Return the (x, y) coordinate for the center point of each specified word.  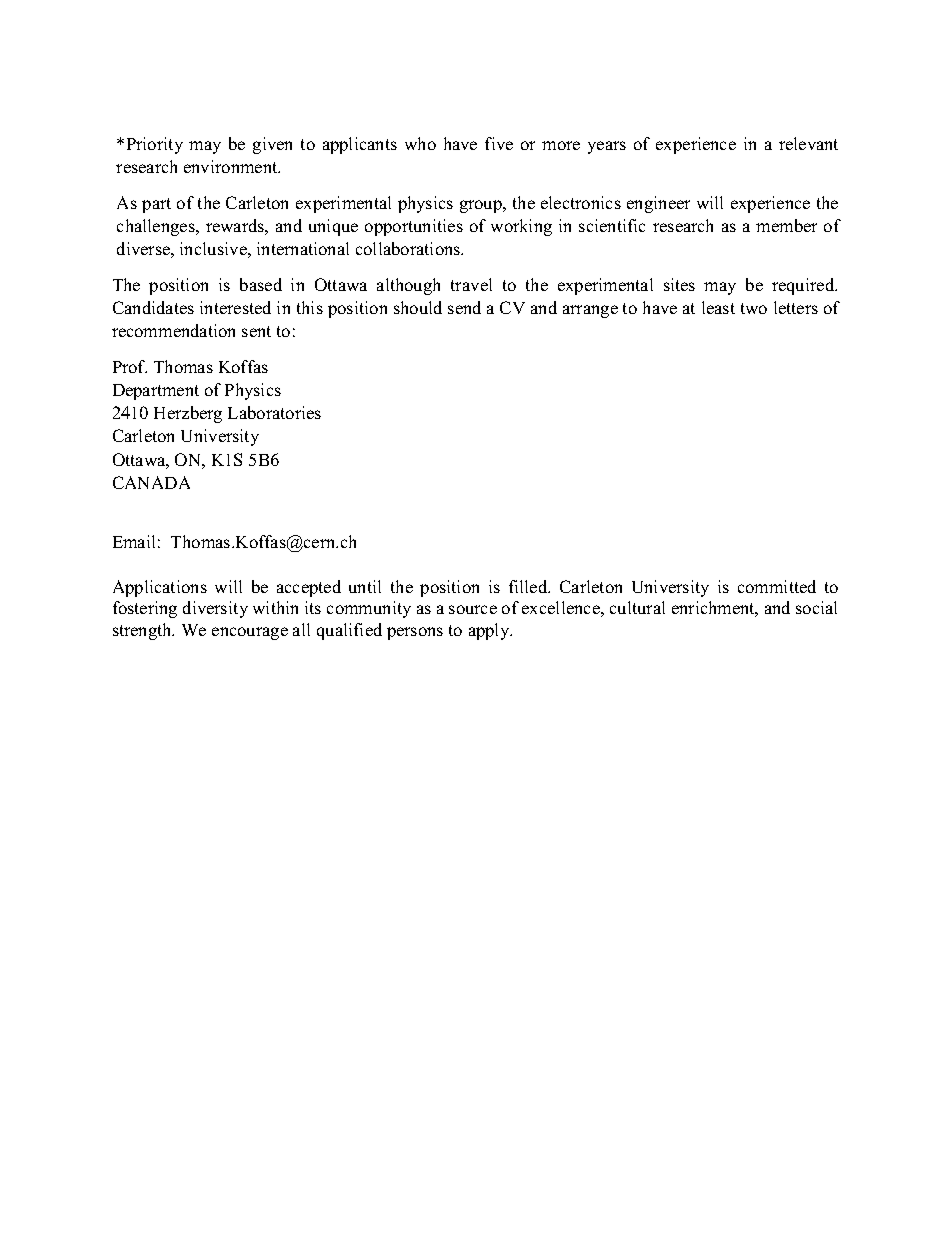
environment (232, 166)
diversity (215, 609)
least (718, 307)
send (464, 307)
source (473, 609)
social (816, 607)
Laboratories (274, 412)
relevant (808, 143)
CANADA (151, 482)
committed (777, 586)
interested (235, 307)
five (499, 143)
